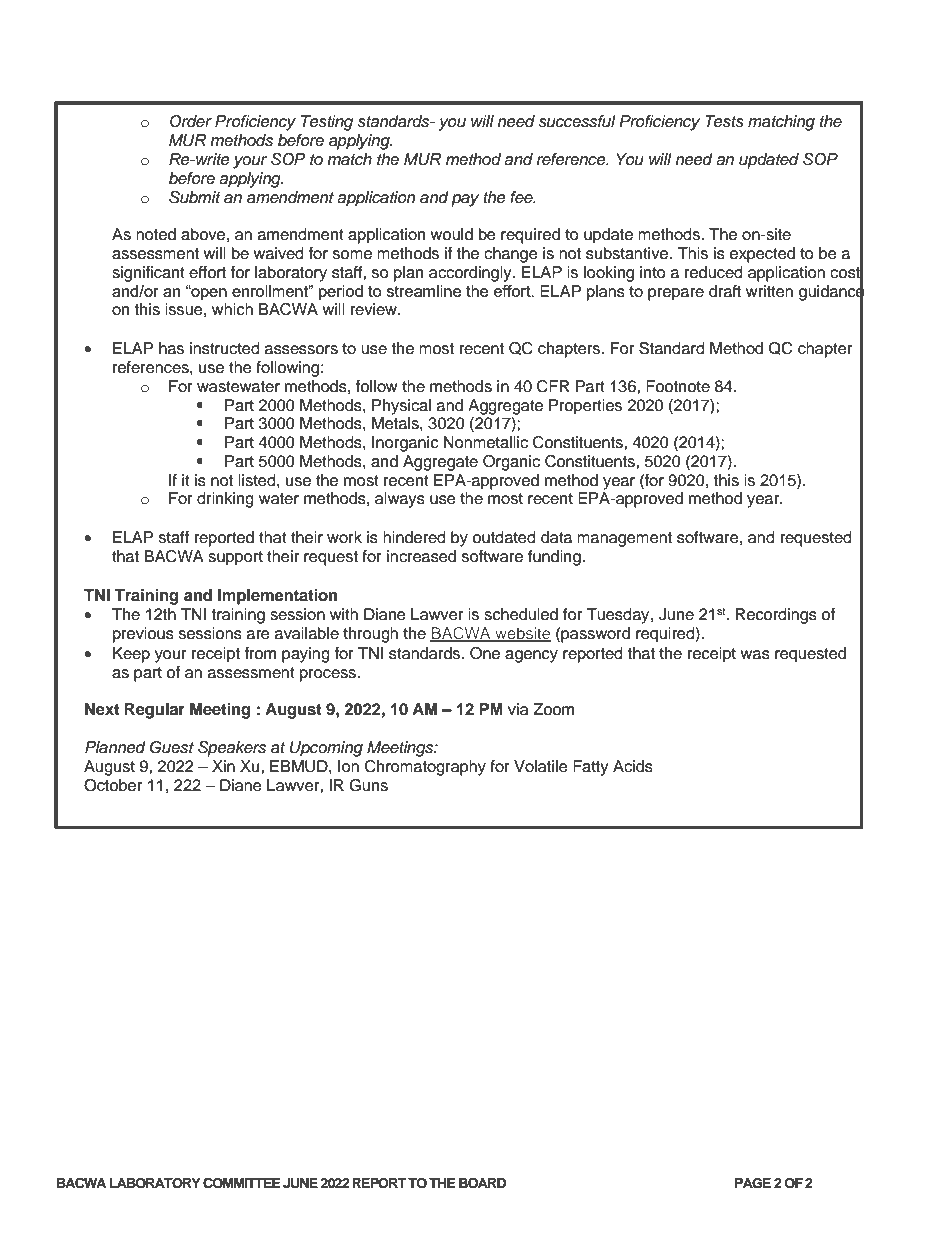 The height and width of the page is (1233, 952). What do you see at coordinates (633, 766) in the page?
I see `Acids` at bounding box center [633, 766].
